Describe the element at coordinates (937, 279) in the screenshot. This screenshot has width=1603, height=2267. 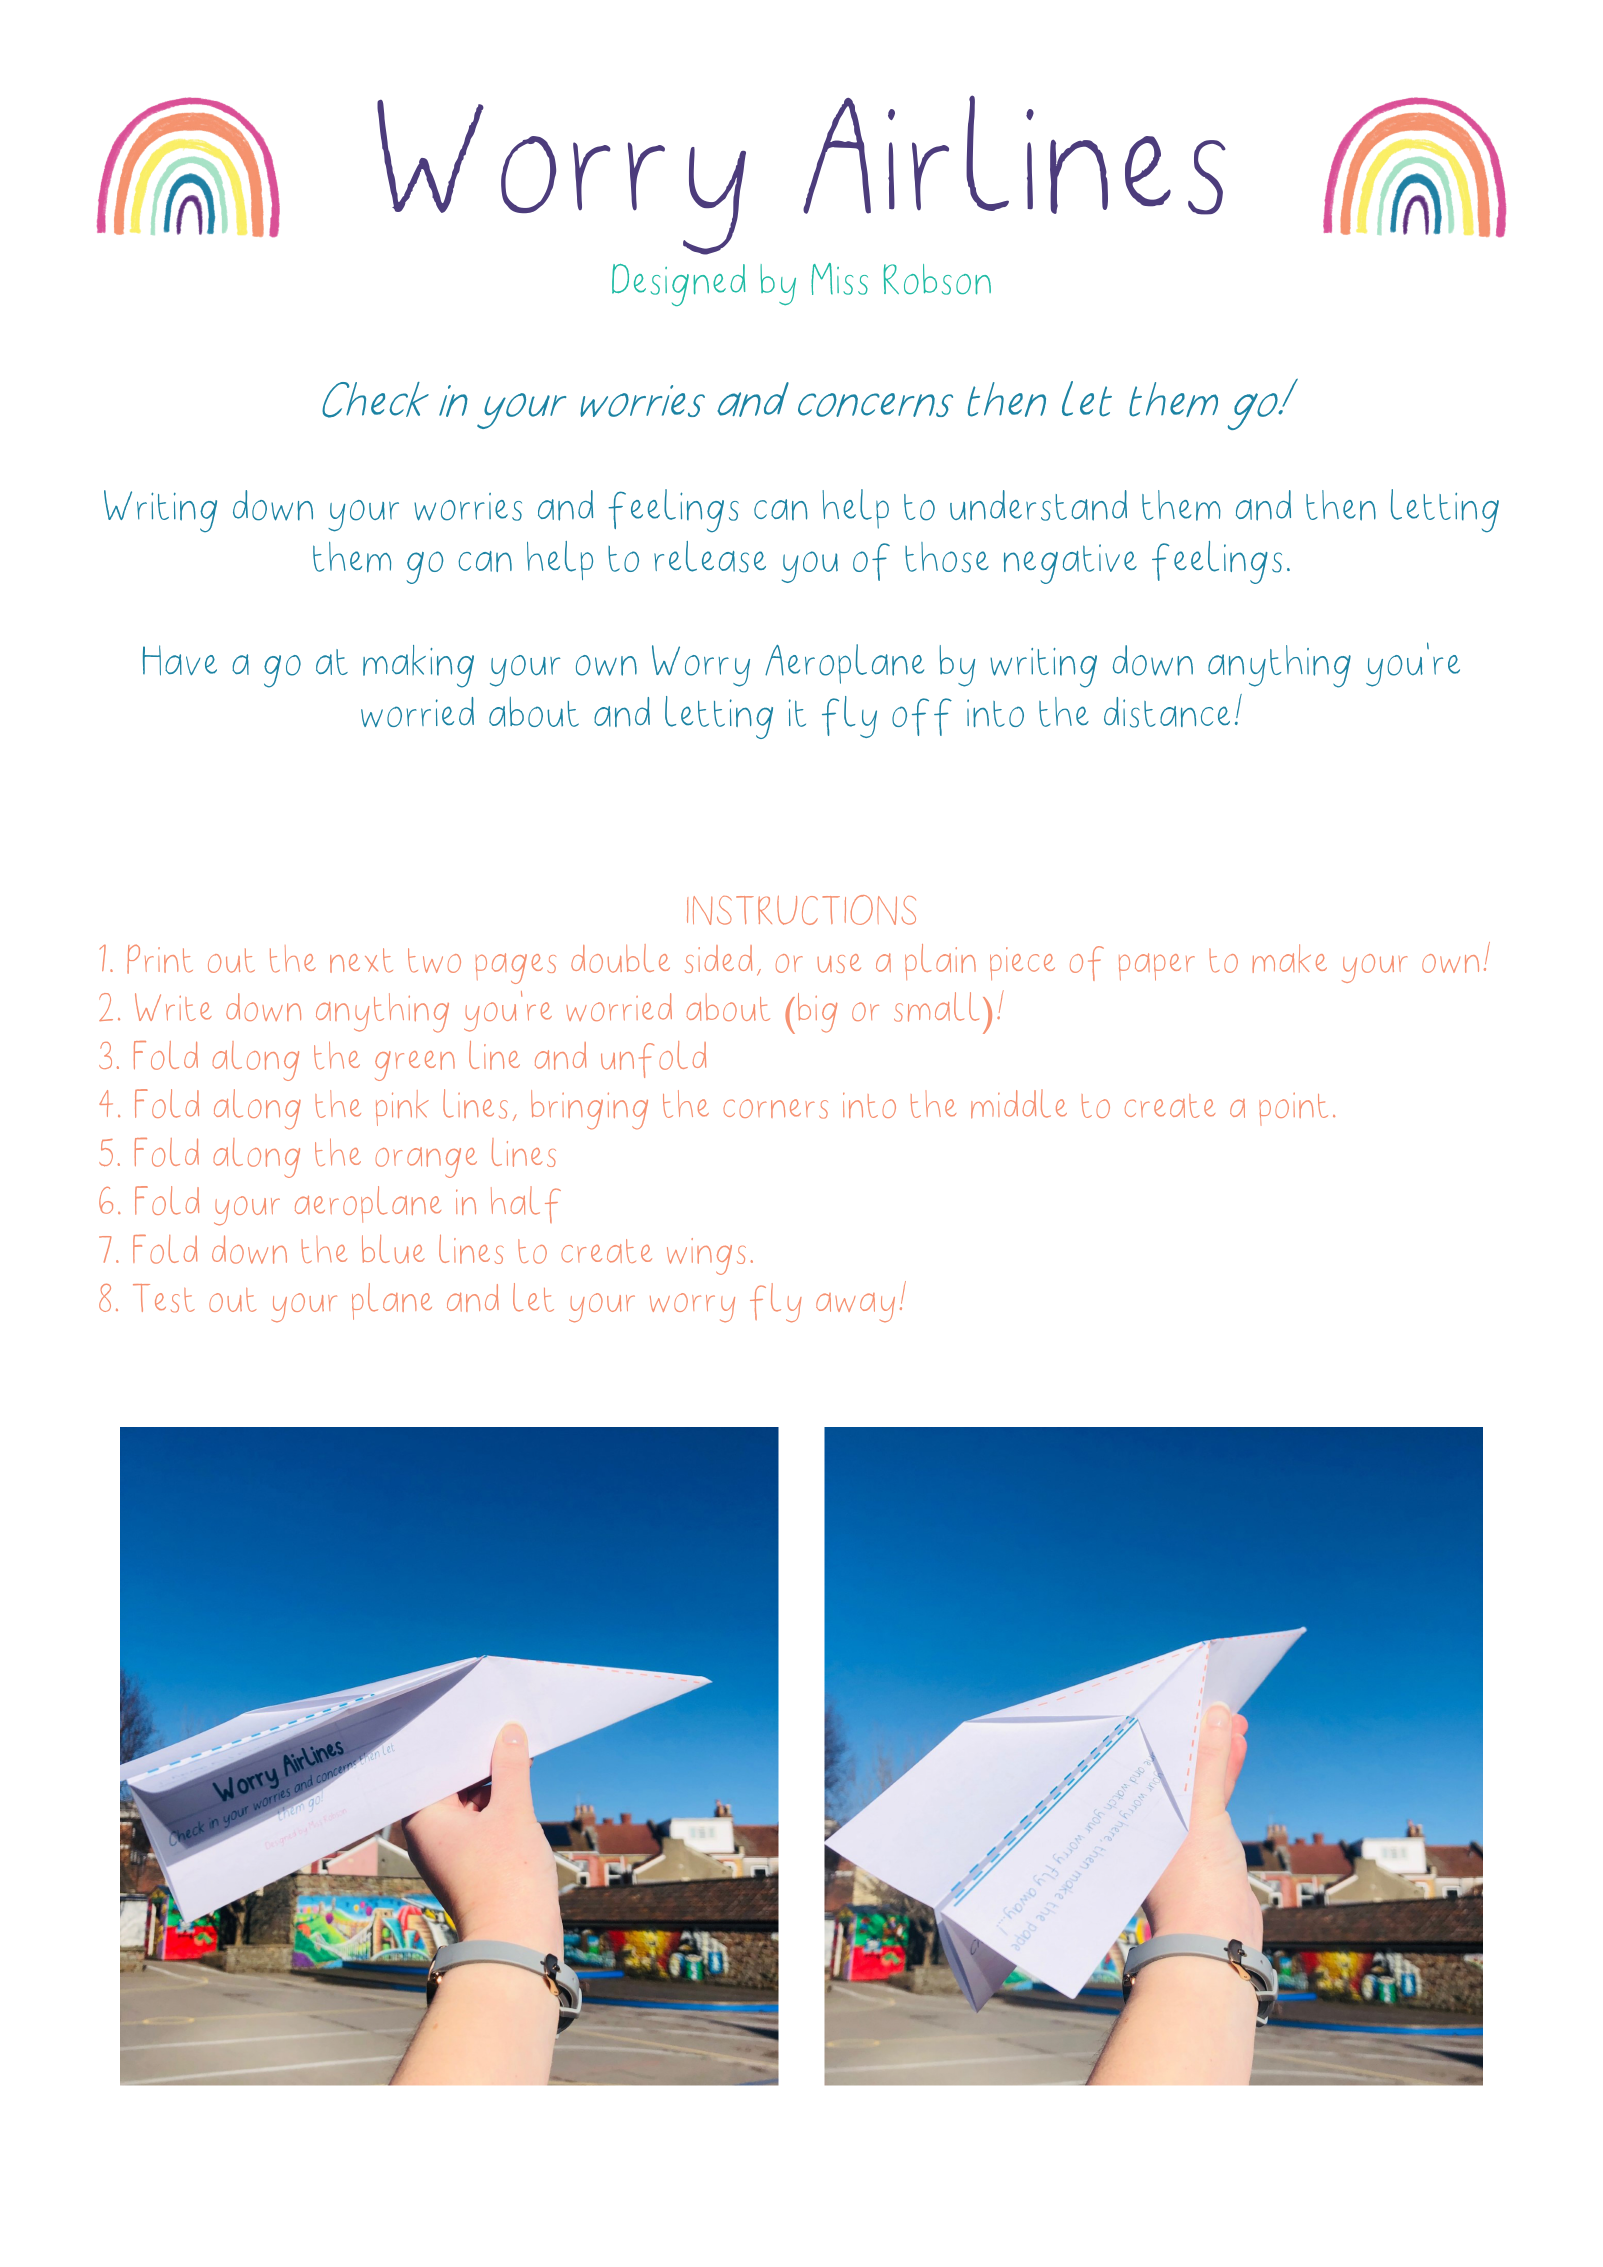
I see `Robson` at that location.
